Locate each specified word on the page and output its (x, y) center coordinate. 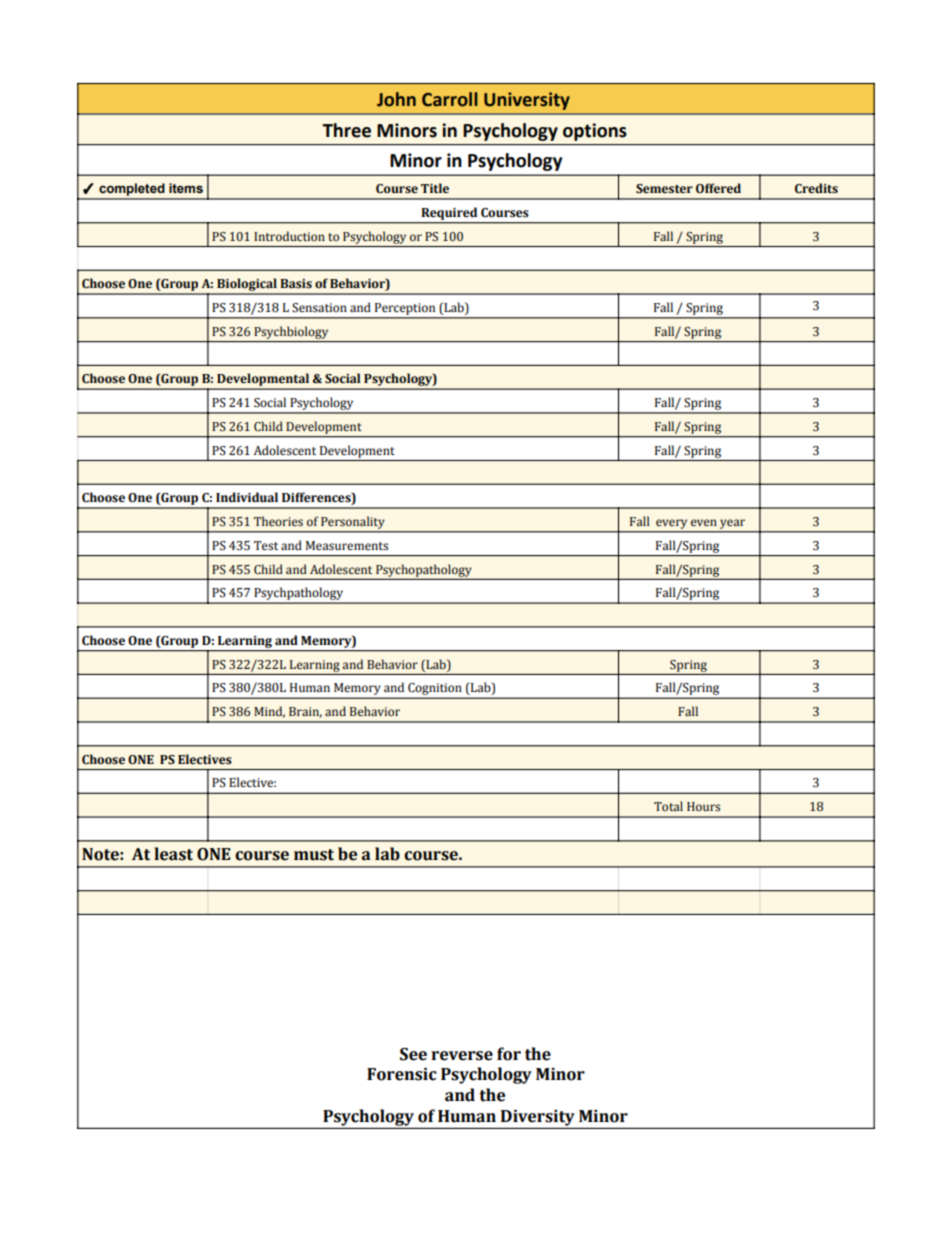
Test (266, 546)
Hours (703, 807)
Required (449, 214)
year (732, 524)
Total (668, 806)
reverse (462, 1056)
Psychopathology (424, 571)
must (314, 855)
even (704, 522)
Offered (718, 188)
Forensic (402, 1074)
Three (346, 130)
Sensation (319, 308)
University (527, 101)
